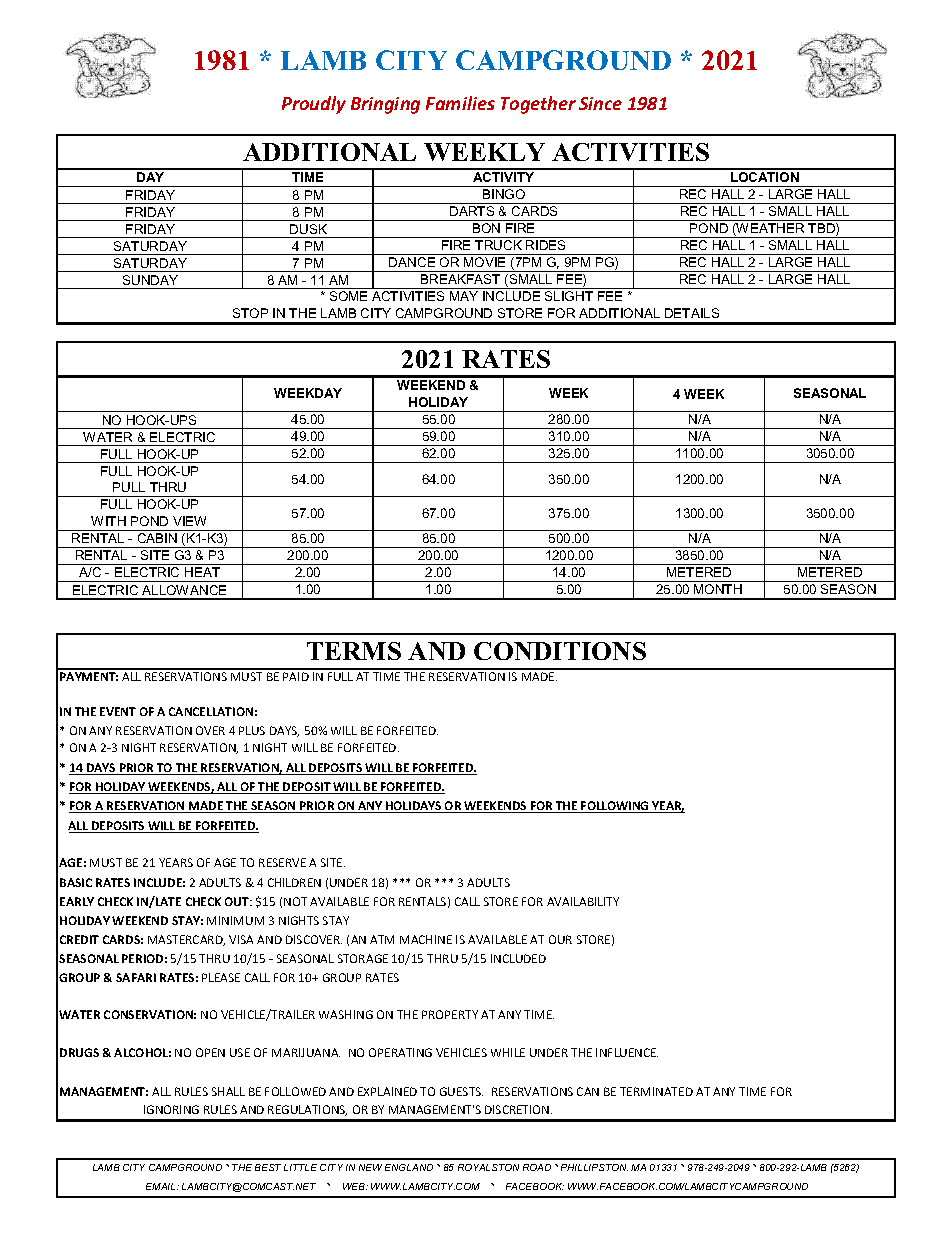 The width and height of the screenshot is (952, 1233). I want to click on BASIC, so click(76, 882).
